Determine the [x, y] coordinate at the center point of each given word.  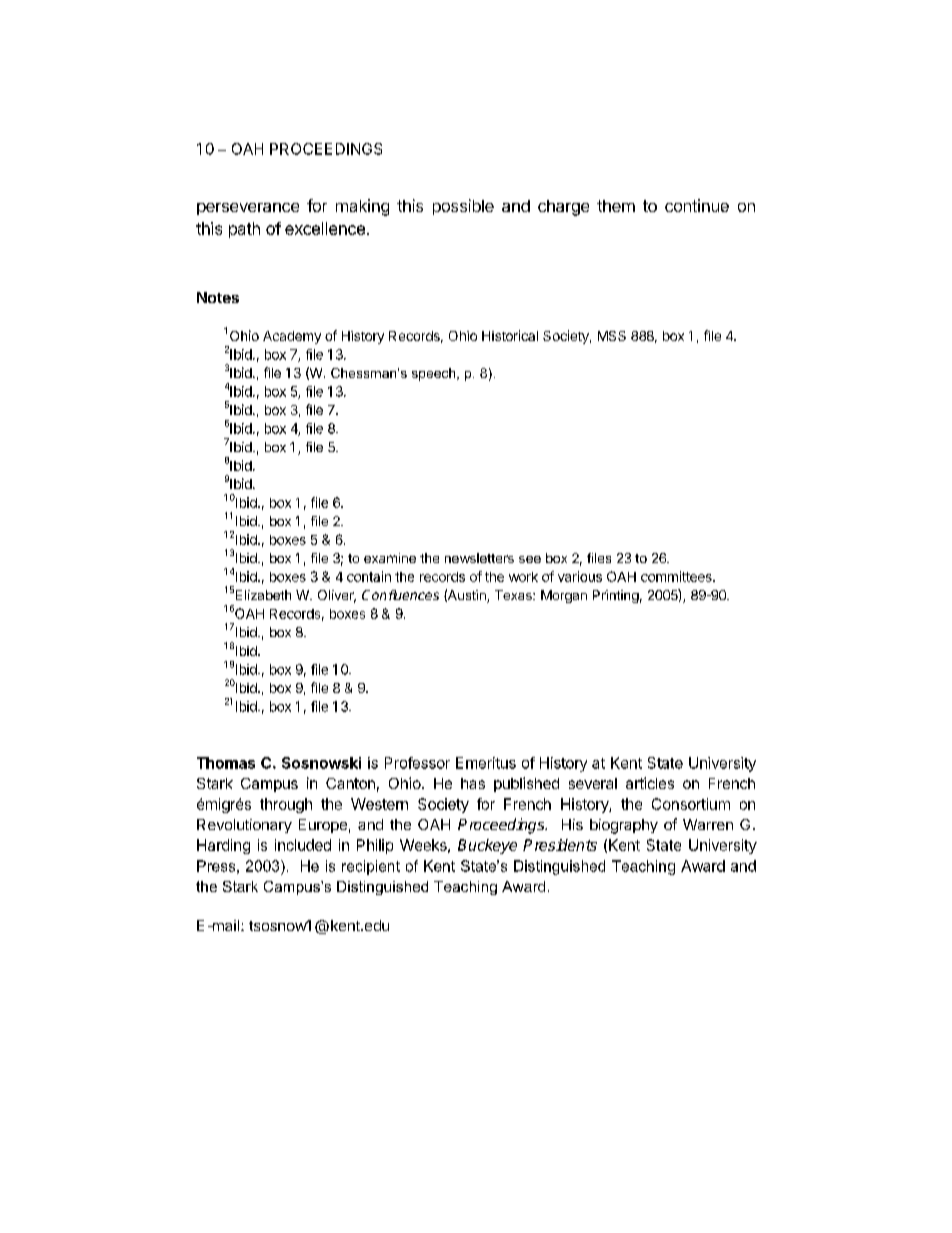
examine [390, 558]
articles [650, 783]
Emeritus [486, 763]
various [580, 576]
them [616, 206]
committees [677, 576]
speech [435, 374]
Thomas [226, 763]
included [303, 845]
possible [463, 207]
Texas [514, 595]
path [244, 230]
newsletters [479, 558]
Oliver [337, 596]
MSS [612, 336]
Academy [292, 337]
